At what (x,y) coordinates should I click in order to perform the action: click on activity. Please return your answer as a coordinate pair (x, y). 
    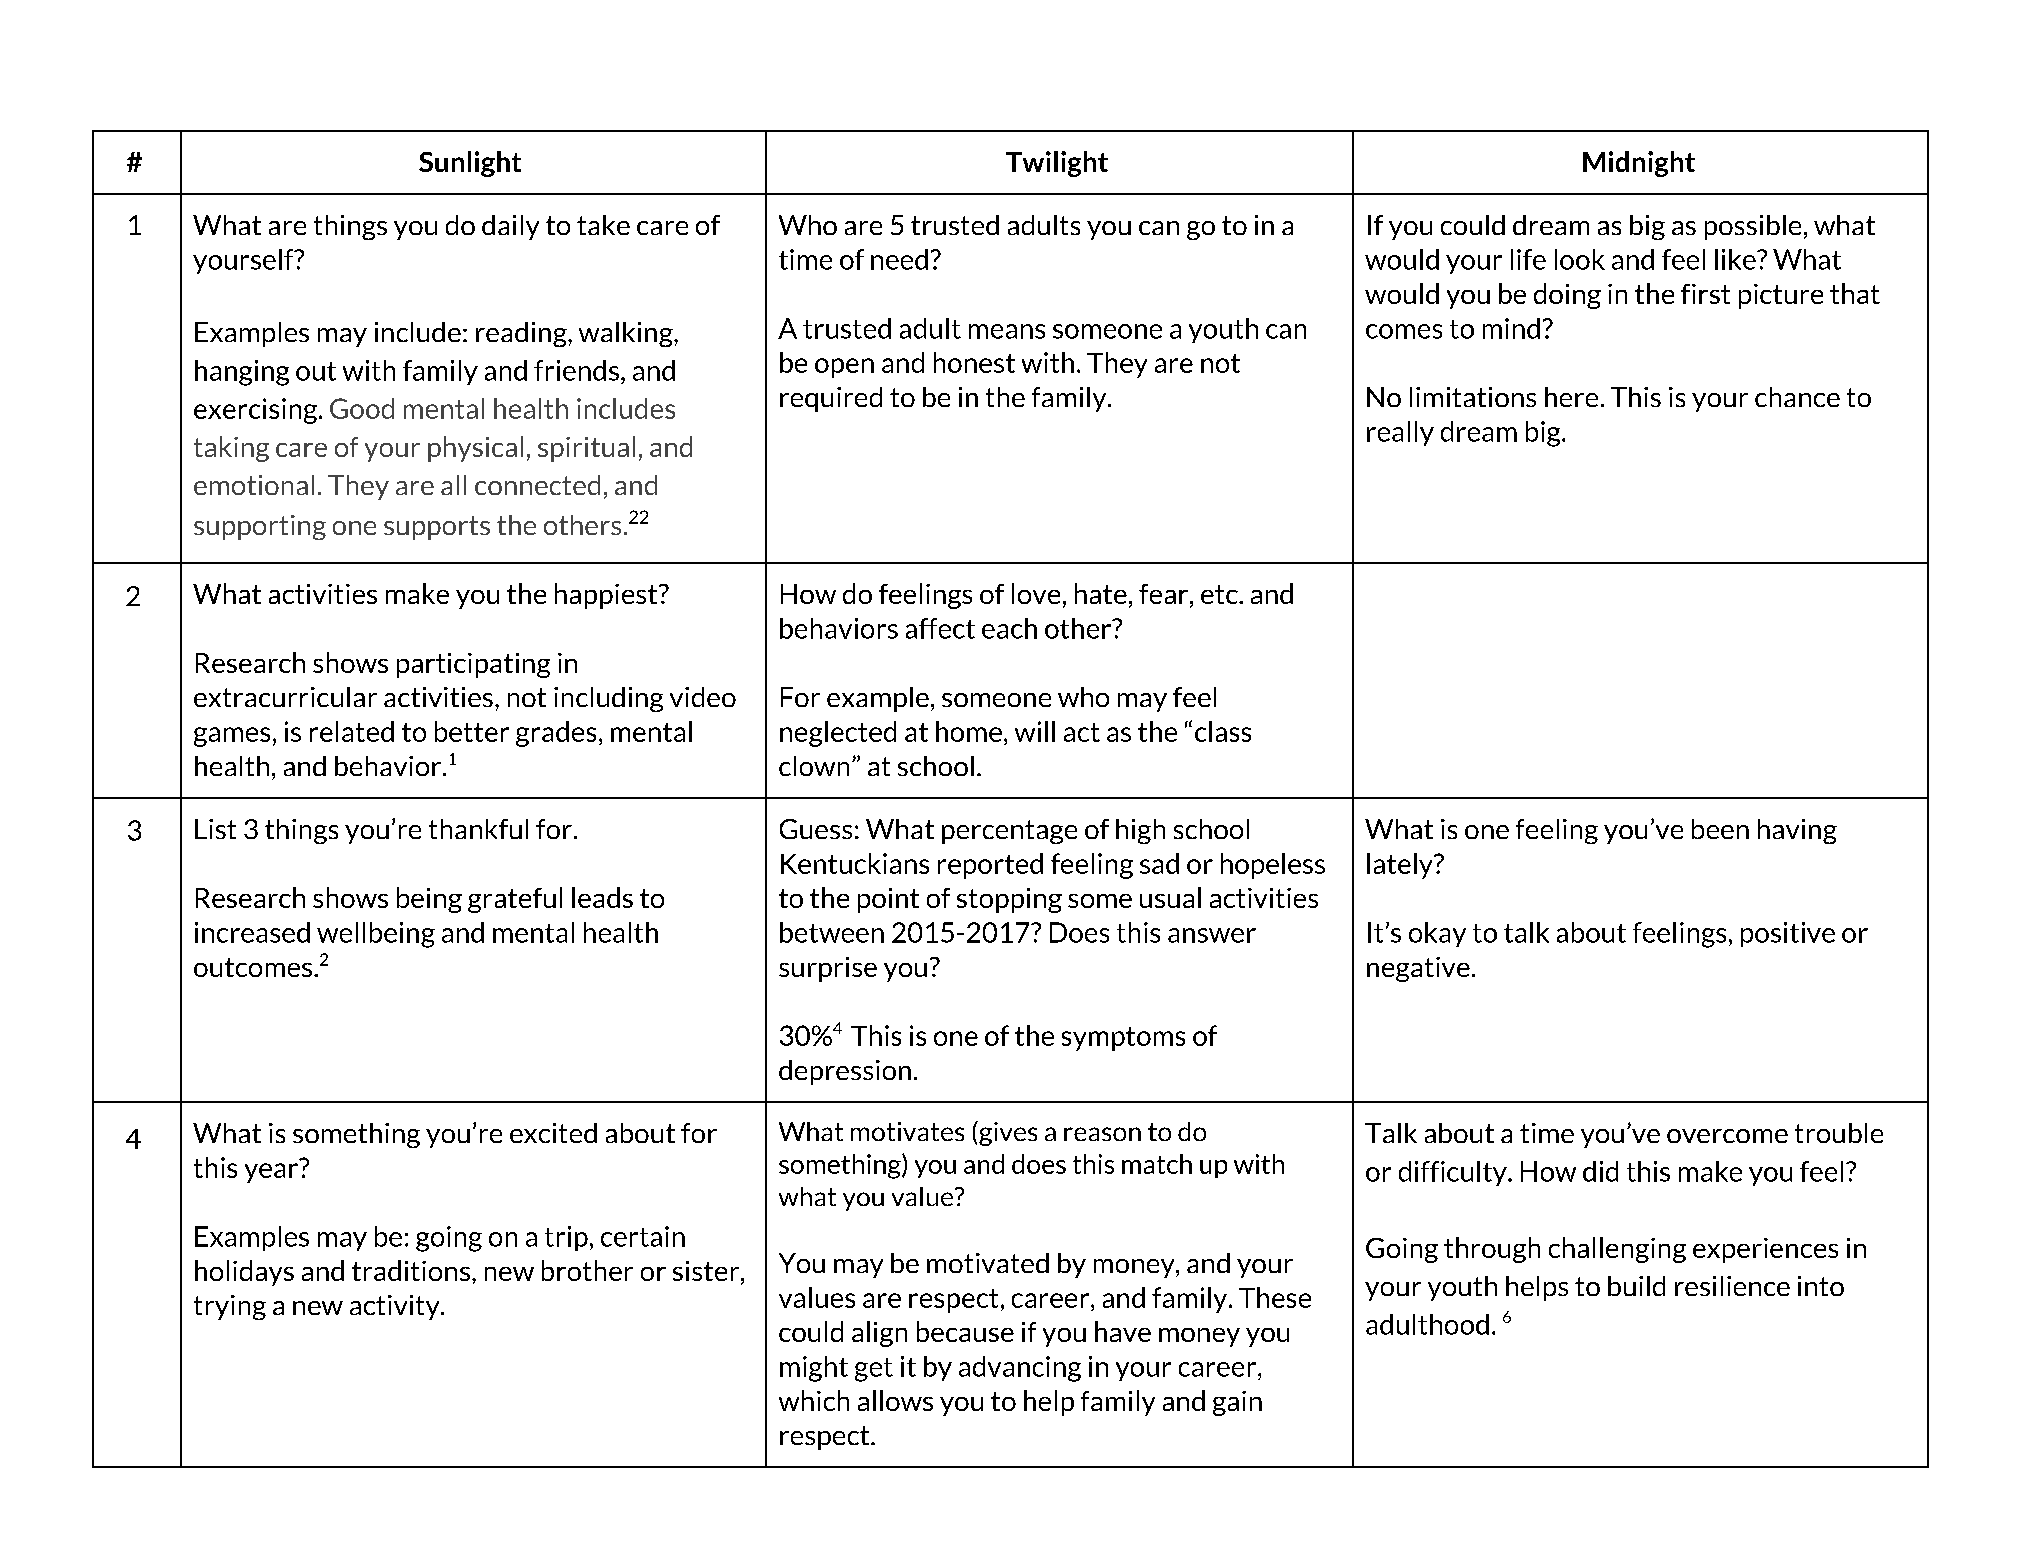
    Looking at the image, I should click on (396, 1307).
